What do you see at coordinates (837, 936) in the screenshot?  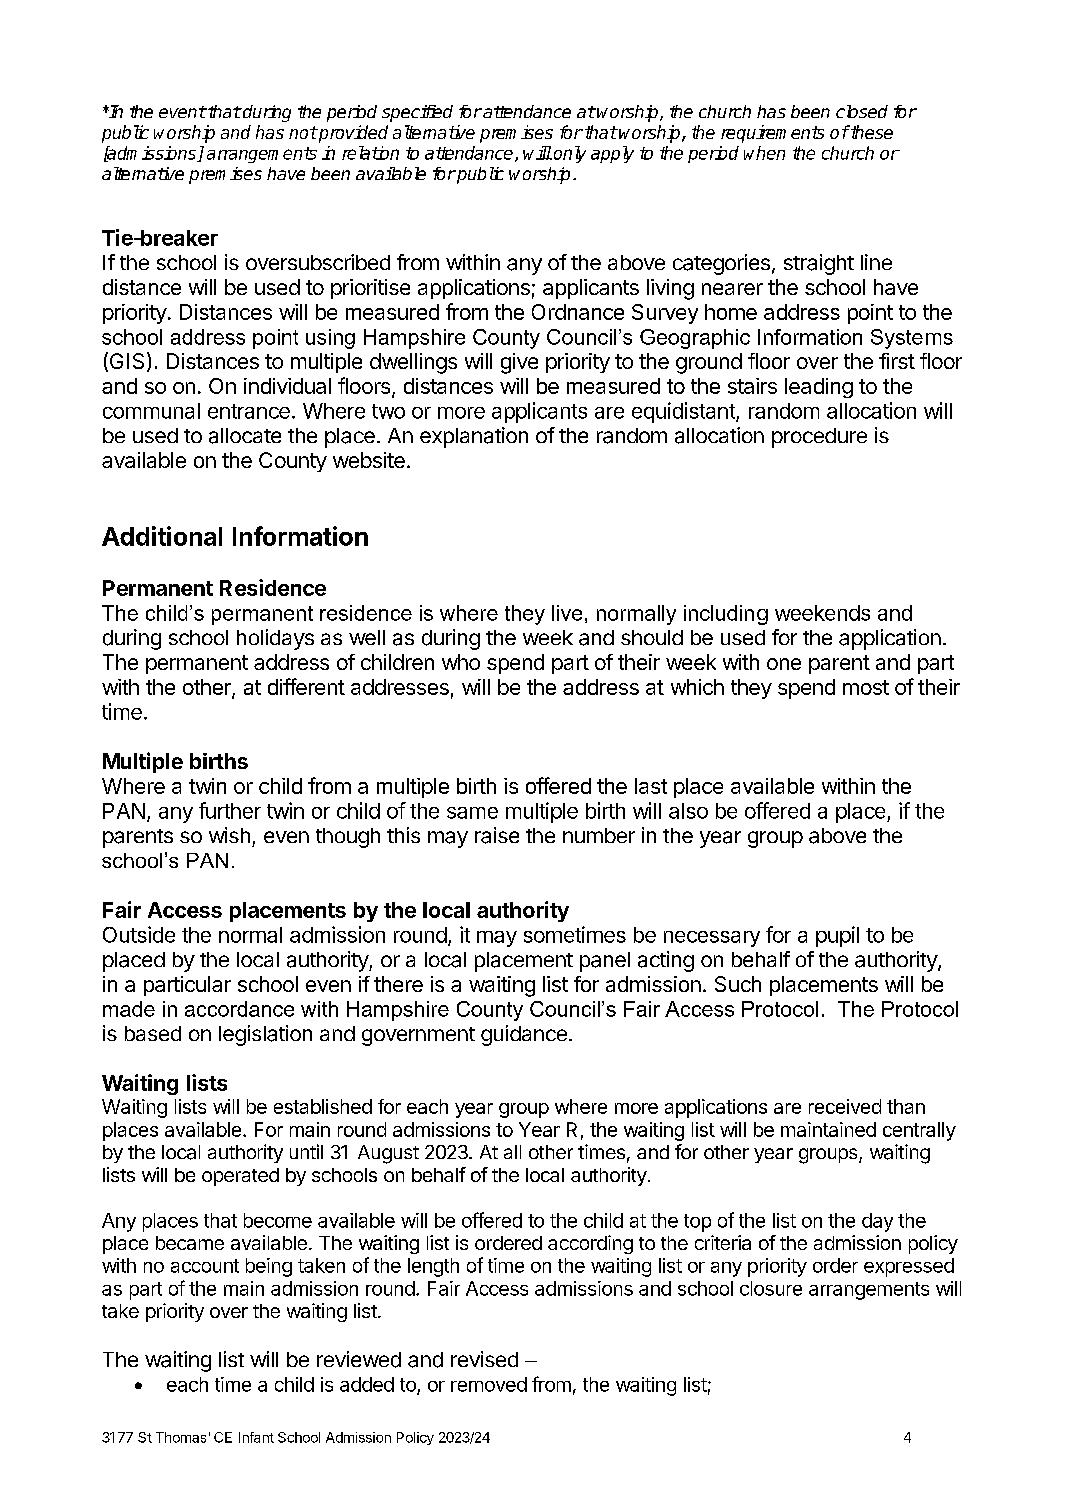 I see `pupil` at bounding box center [837, 936].
